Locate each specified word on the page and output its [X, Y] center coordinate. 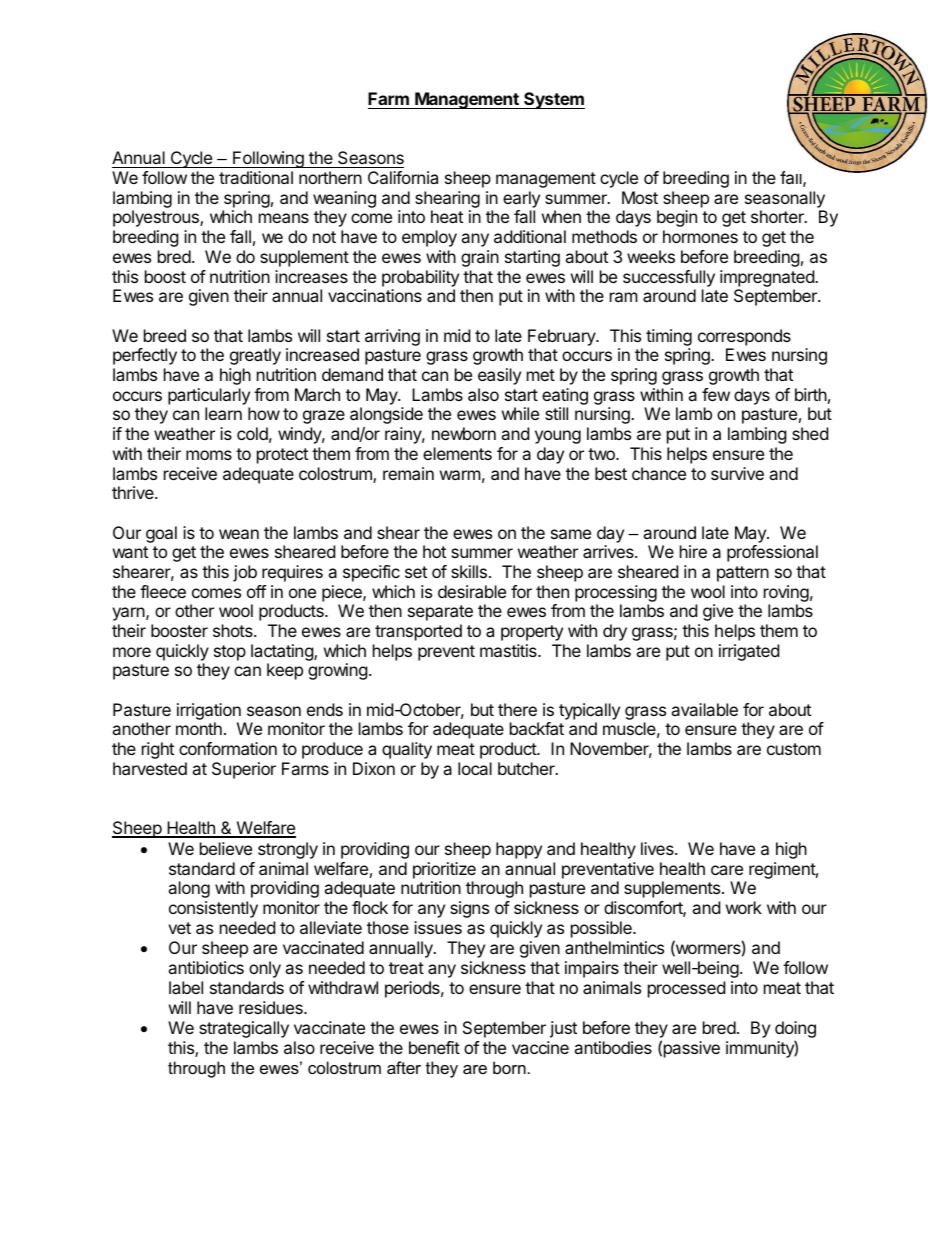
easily [499, 376]
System [553, 100]
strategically [244, 1029]
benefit [434, 1047]
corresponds [744, 337]
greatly [255, 356]
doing [795, 1031]
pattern [743, 574]
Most [640, 197]
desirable [472, 591]
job [245, 573]
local [475, 768]
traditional [256, 177]
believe [226, 848]
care [727, 870]
